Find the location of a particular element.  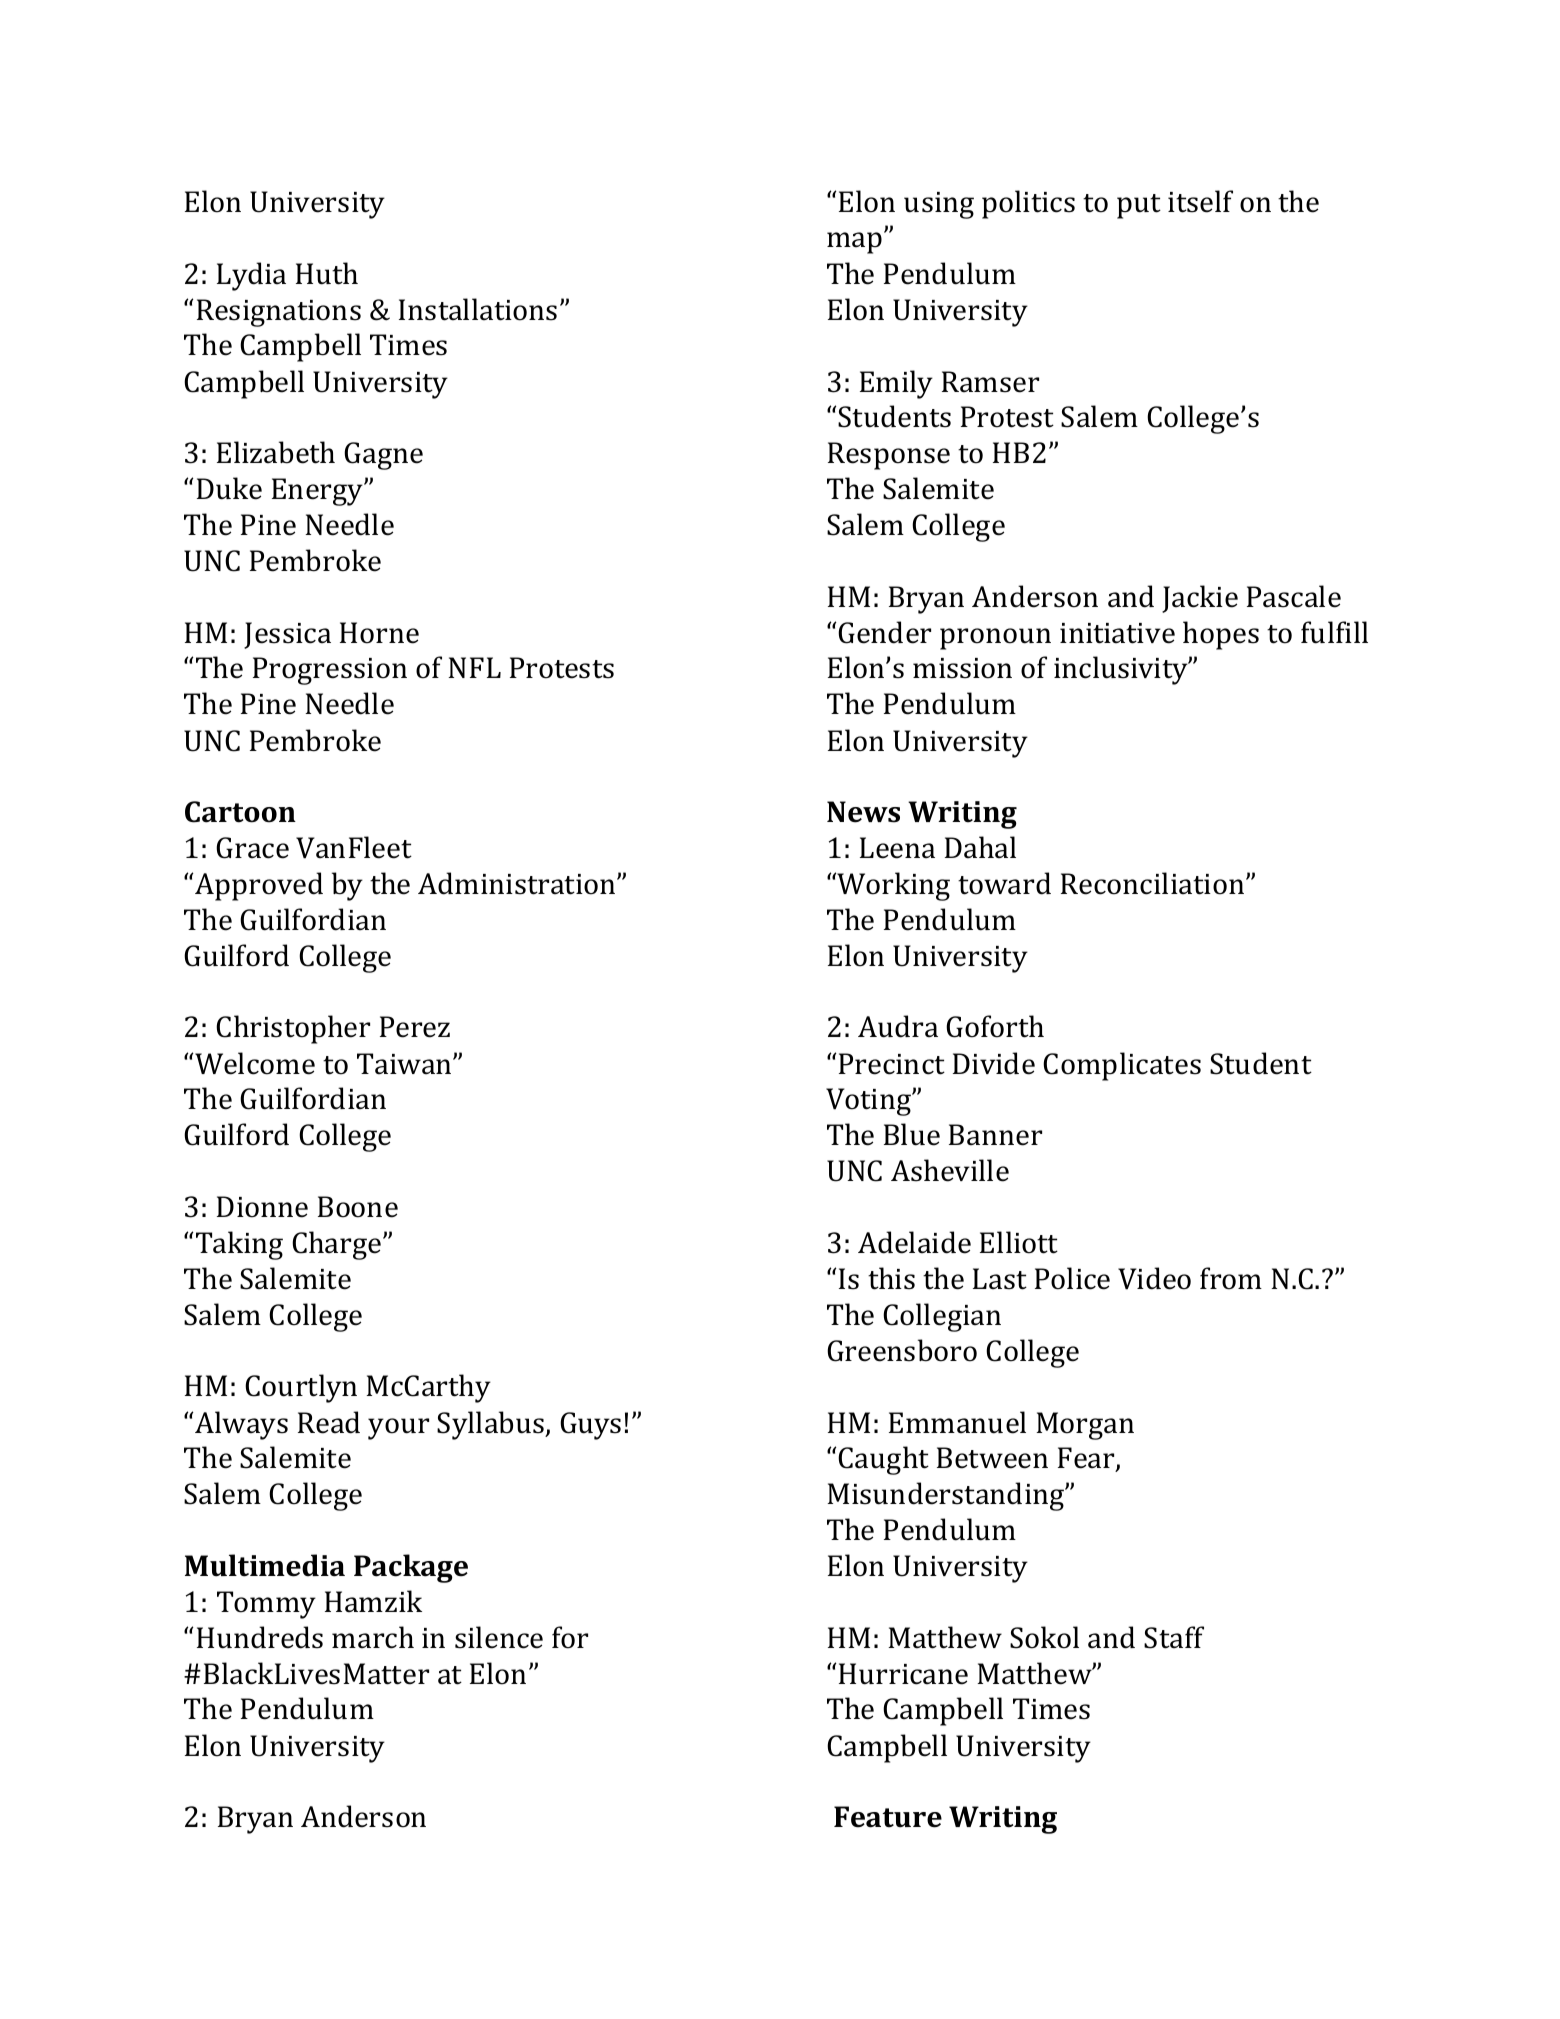

Staff is located at coordinates (1174, 1637).
